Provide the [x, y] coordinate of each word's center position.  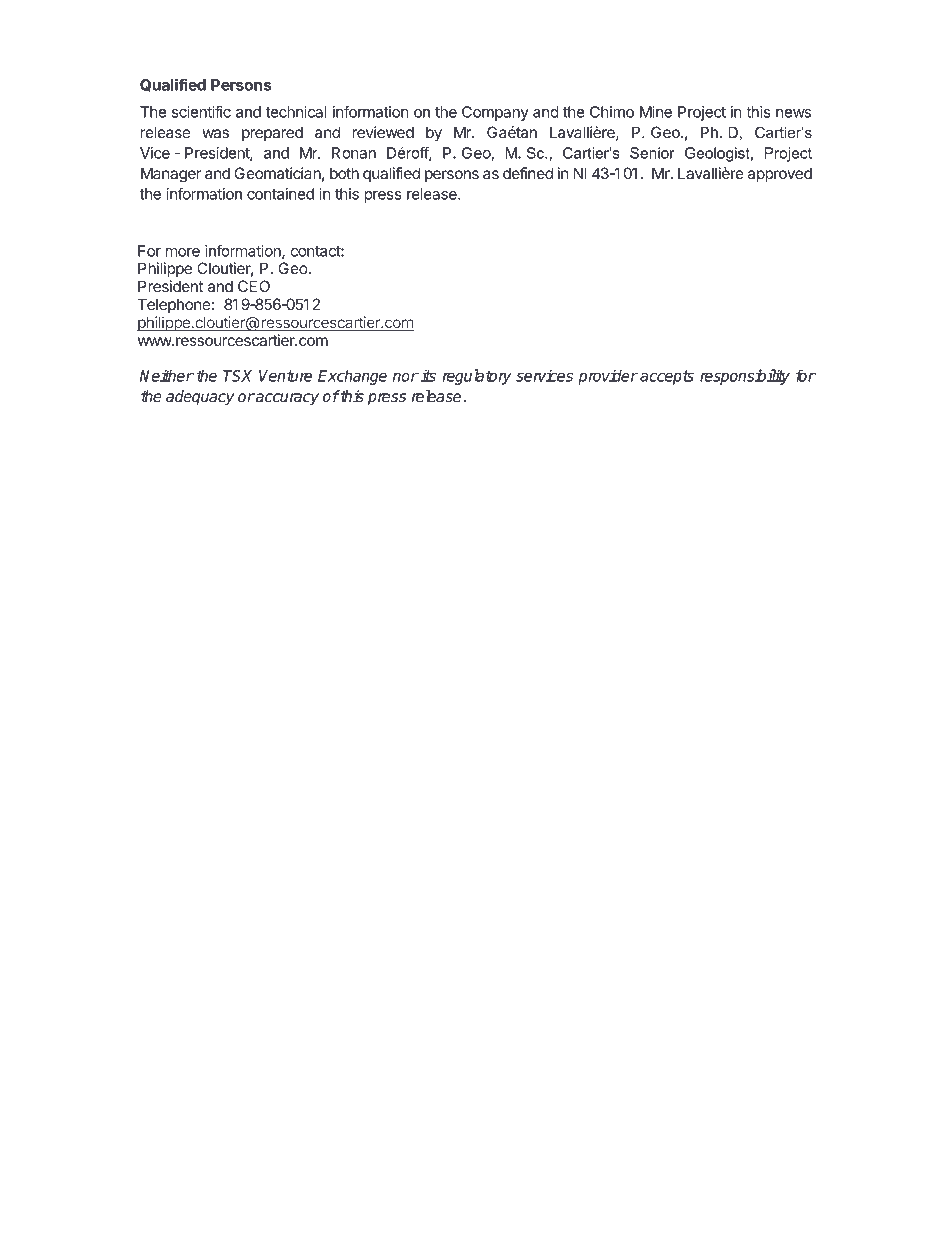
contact [316, 251]
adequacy [200, 398]
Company [495, 113]
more [183, 252]
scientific [201, 111]
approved [780, 174]
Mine [656, 112]
